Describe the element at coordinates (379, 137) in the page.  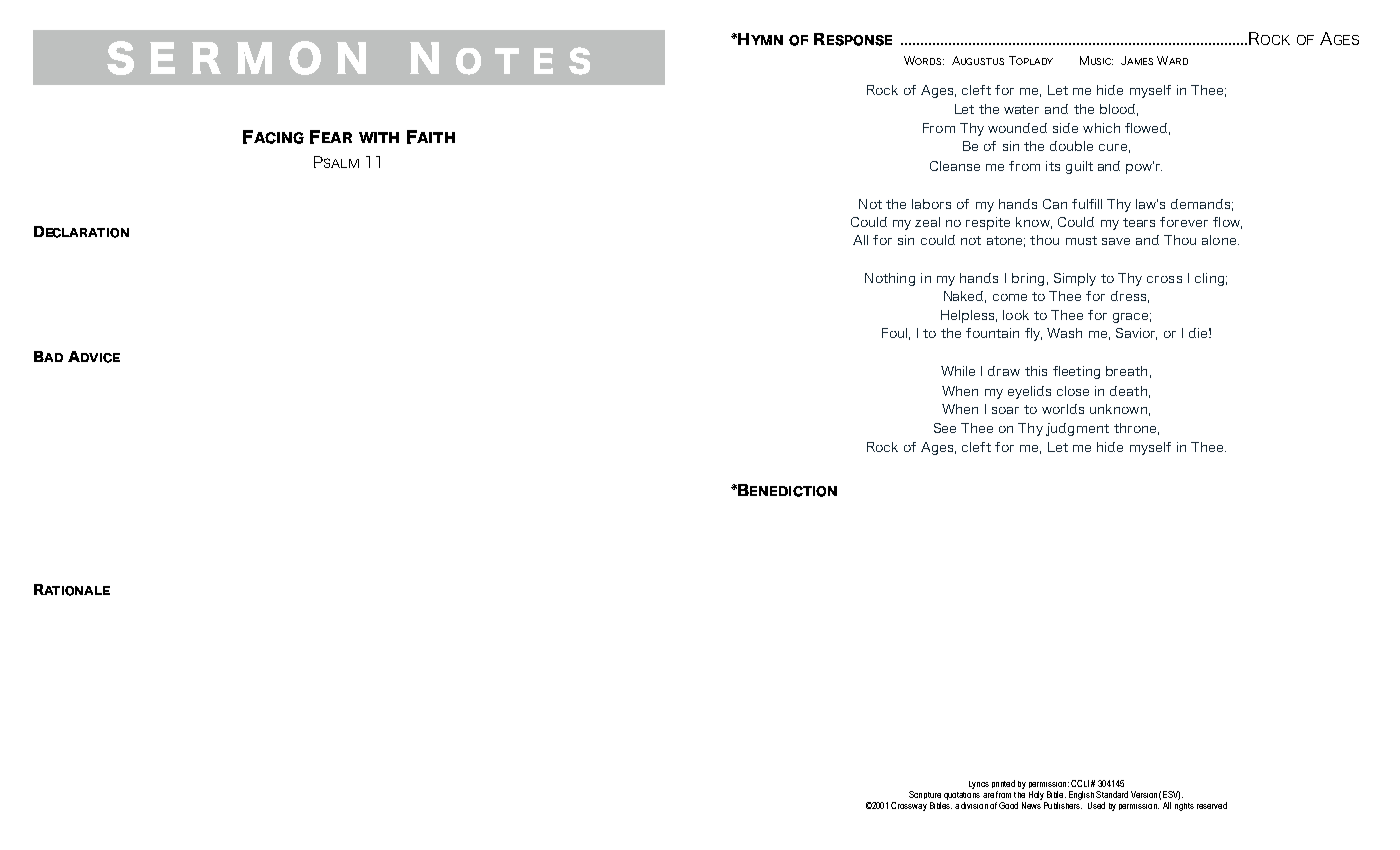
I see `WITH` at that location.
